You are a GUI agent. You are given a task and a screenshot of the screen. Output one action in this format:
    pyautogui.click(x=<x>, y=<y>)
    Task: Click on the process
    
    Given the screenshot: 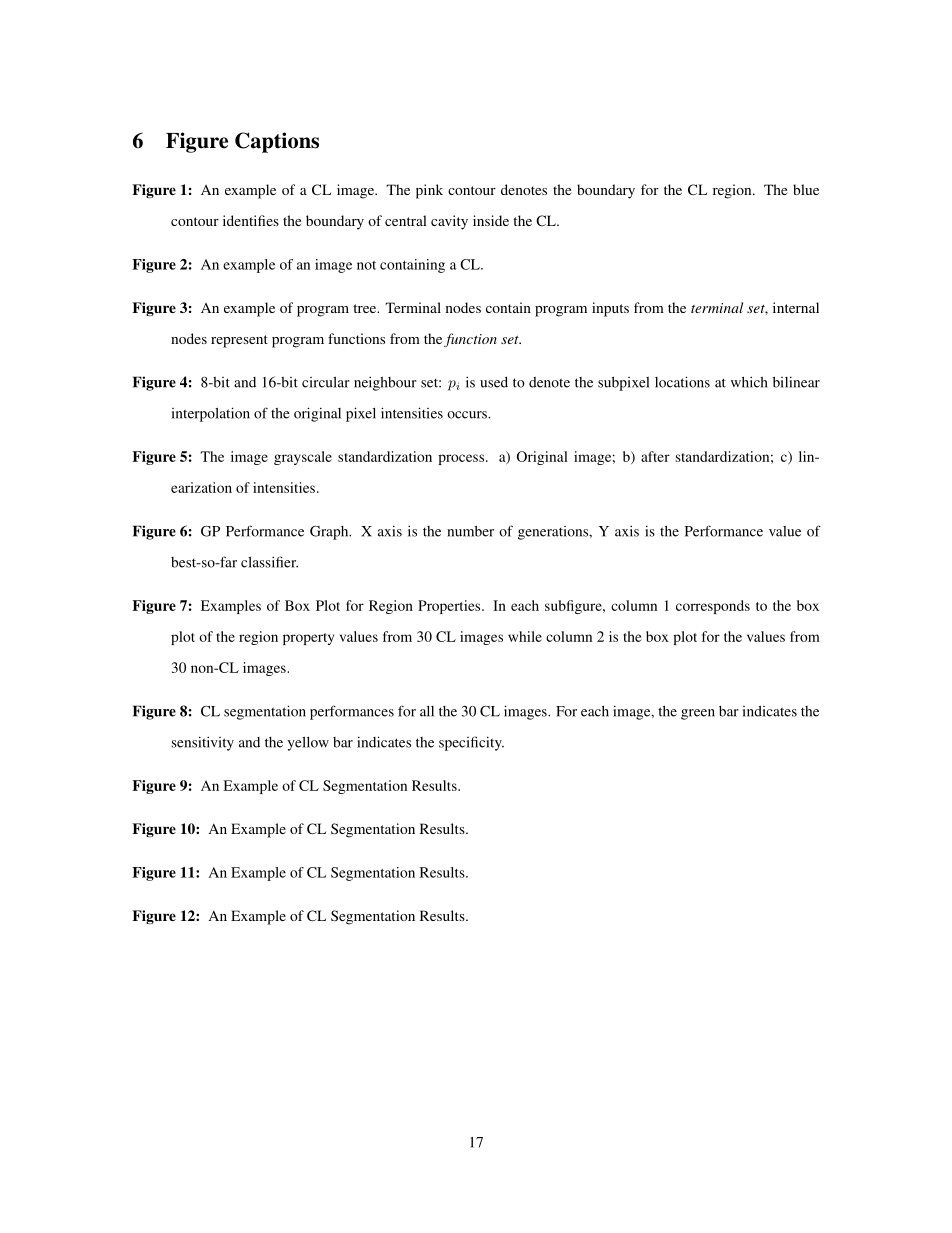 What is the action you would take?
    pyautogui.click(x=462, y=459)
